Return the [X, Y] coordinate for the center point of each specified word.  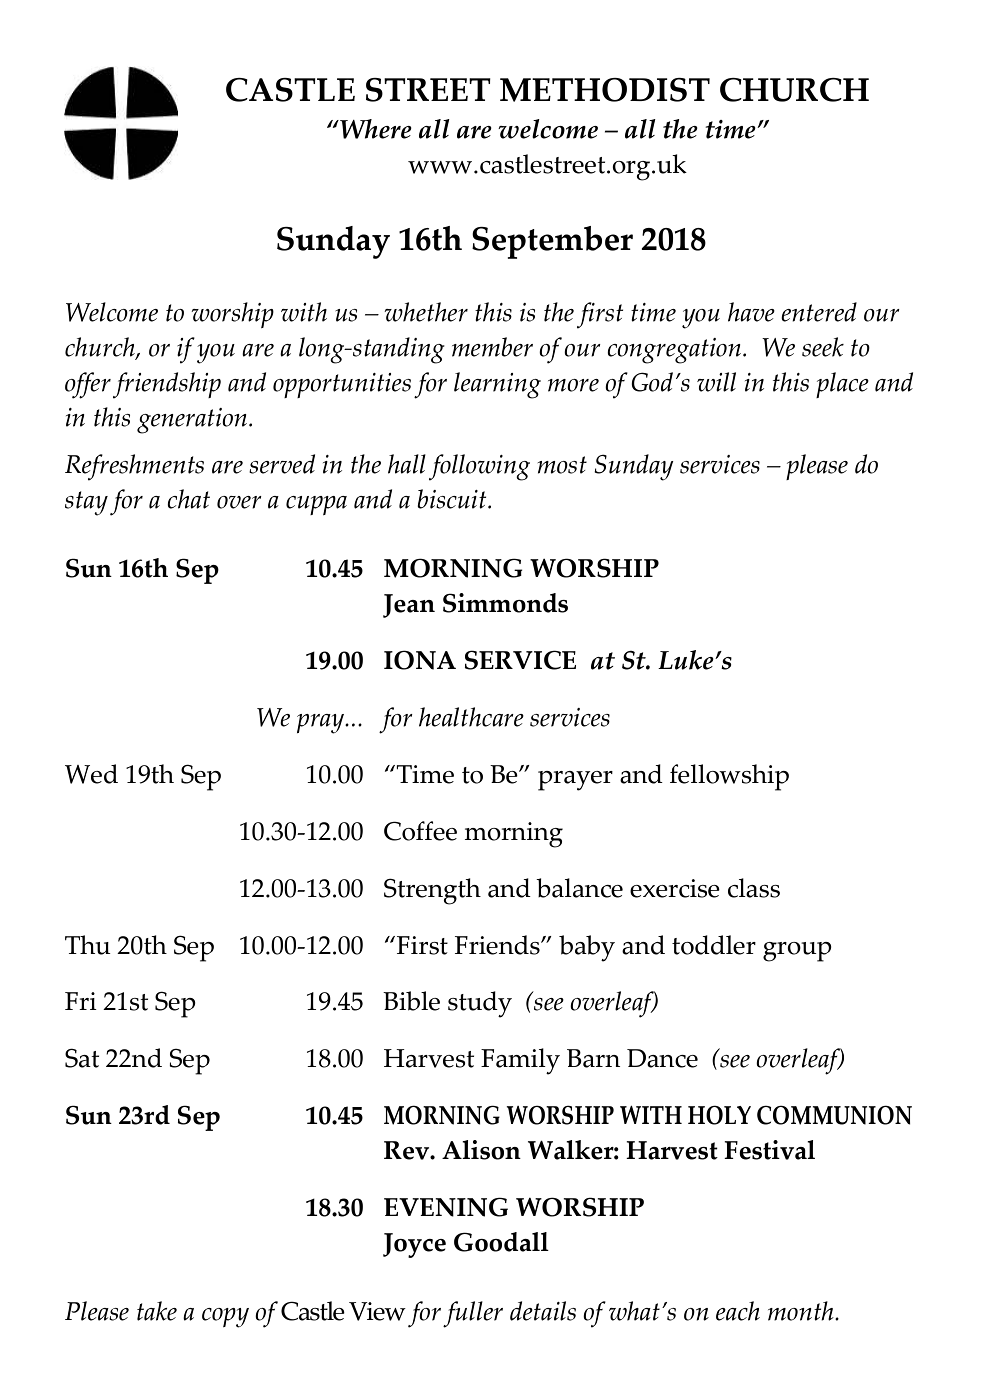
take [157, 1311]
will [716, 382]
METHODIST [605, 90]
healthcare [471, 717]
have [751, 312]
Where [375, 129]
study [480, 1004]
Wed [91, 774]
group [797, 952]
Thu [88, 945]
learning [497, 385]
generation [193, 421]
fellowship [729, 777]
